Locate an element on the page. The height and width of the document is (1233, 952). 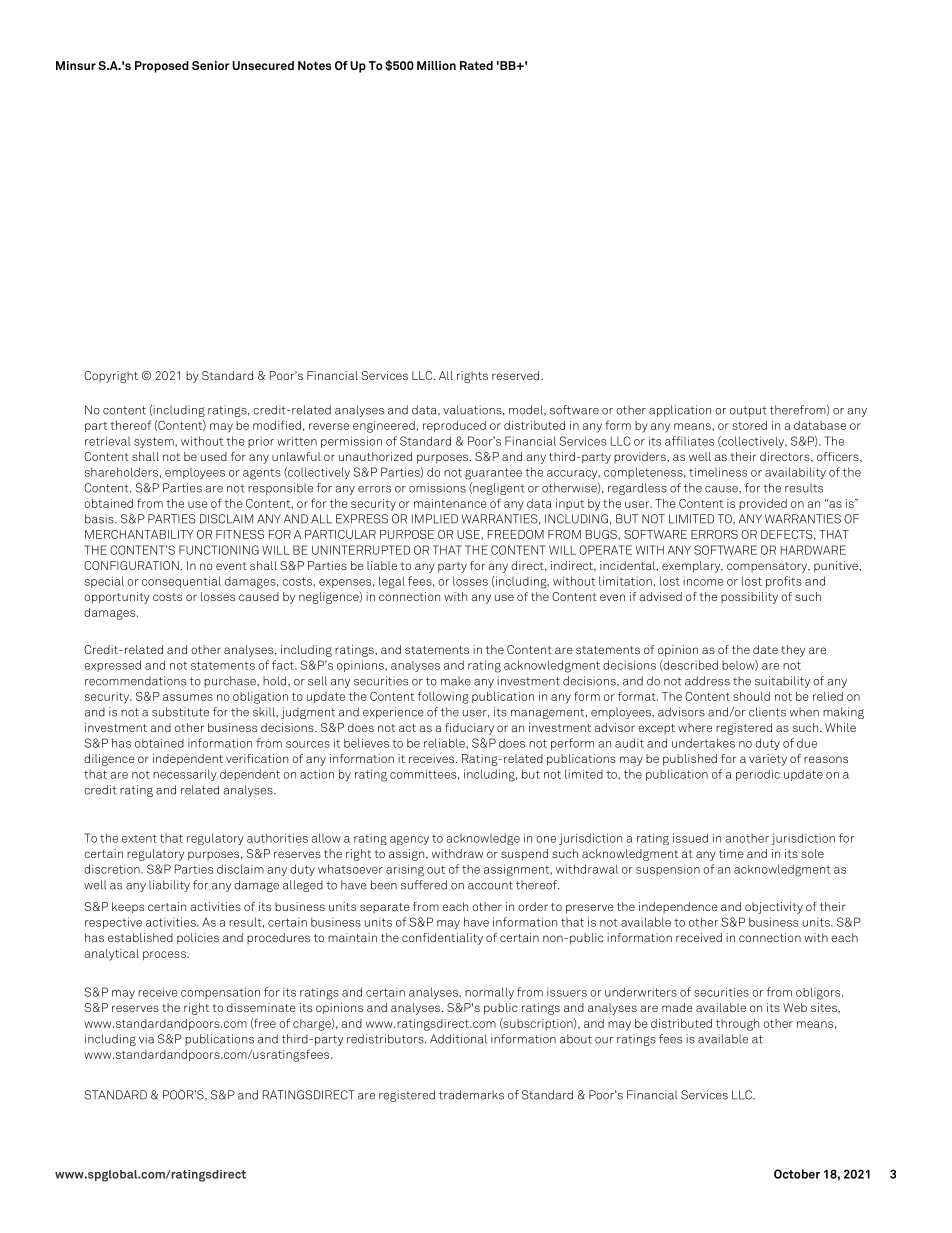
Million is located at coordinates (436, 65).
